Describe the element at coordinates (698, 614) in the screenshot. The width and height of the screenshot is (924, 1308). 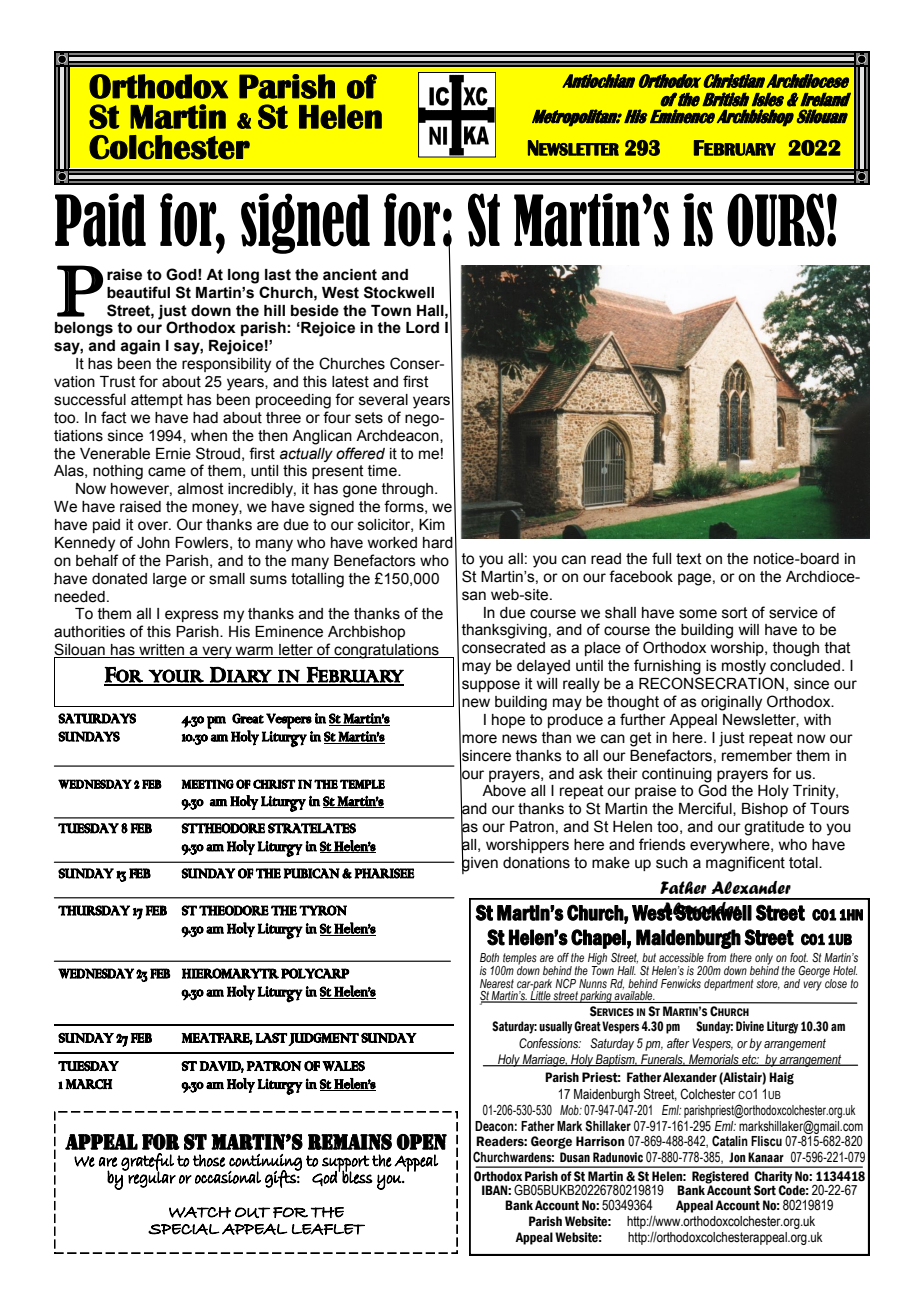
I see `some` at that location.
